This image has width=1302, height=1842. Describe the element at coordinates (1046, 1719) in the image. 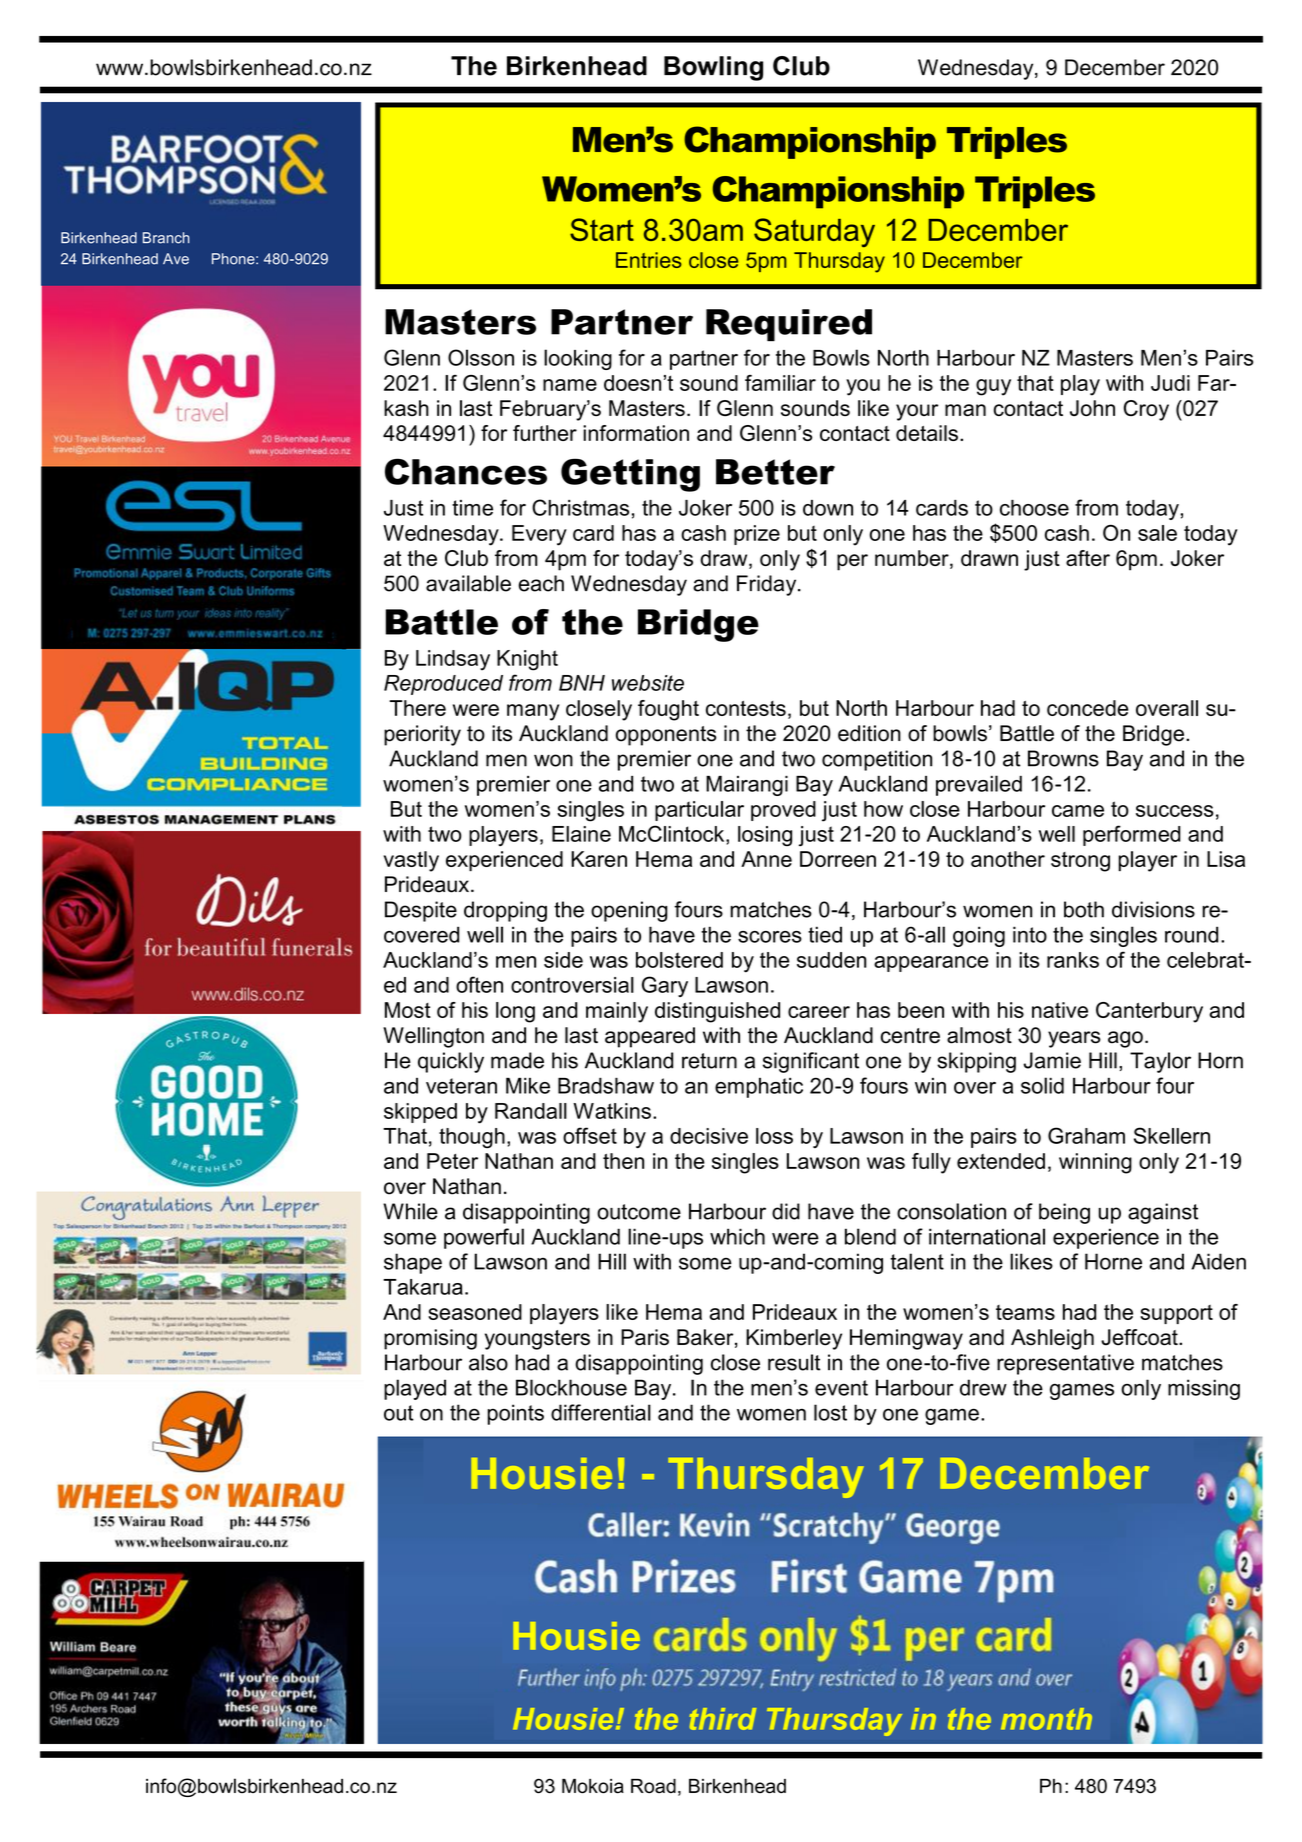

I see `month` at that location.
